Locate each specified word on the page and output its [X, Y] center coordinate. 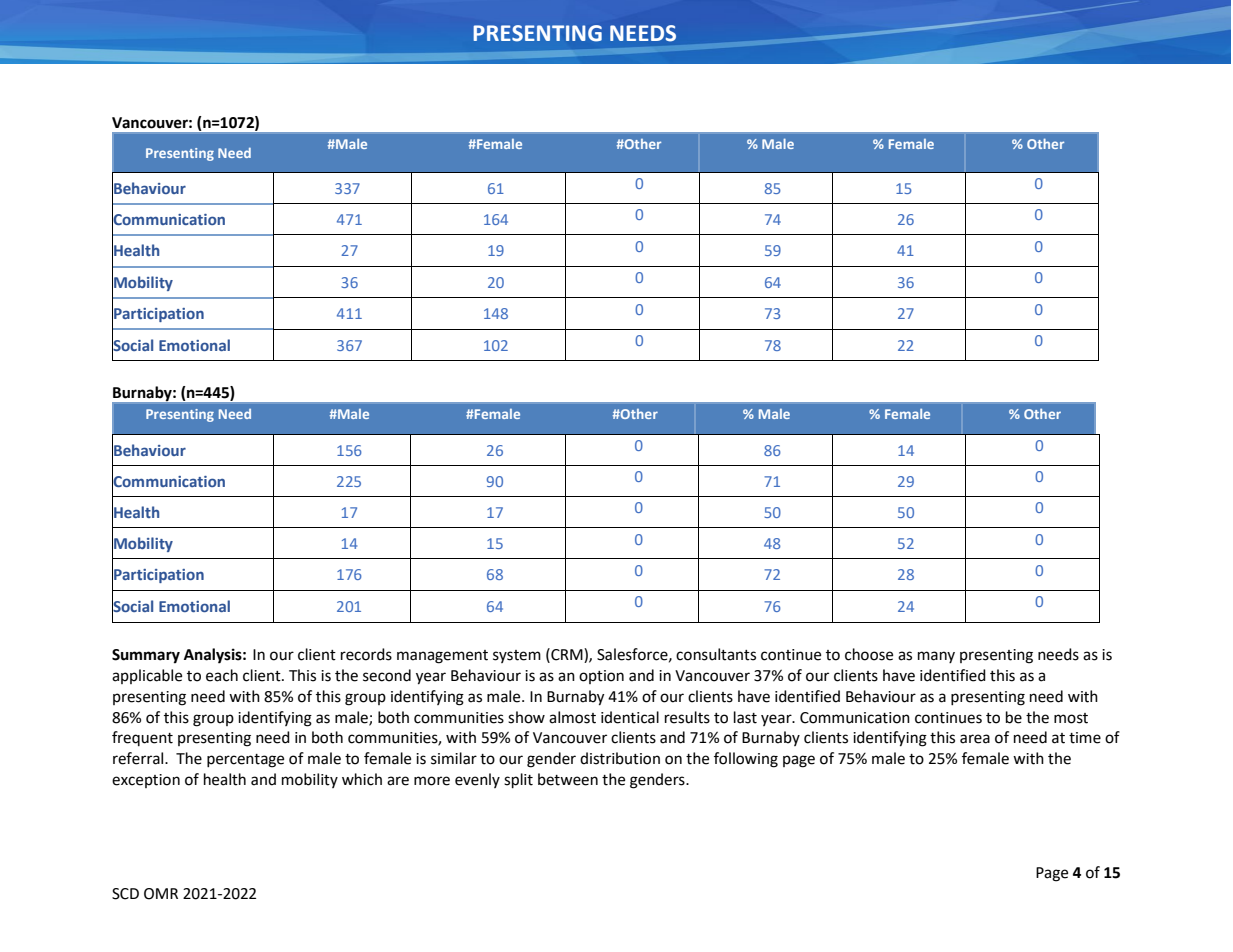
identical [630, 717]
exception [146, 781]
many [936, 657]
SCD [125, 894]
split [518, 781]
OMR [161, 894]
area [975, 739]
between [568, 779]
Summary [146, 656]
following [746, 760]
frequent [142, 738]
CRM [567, 654]
